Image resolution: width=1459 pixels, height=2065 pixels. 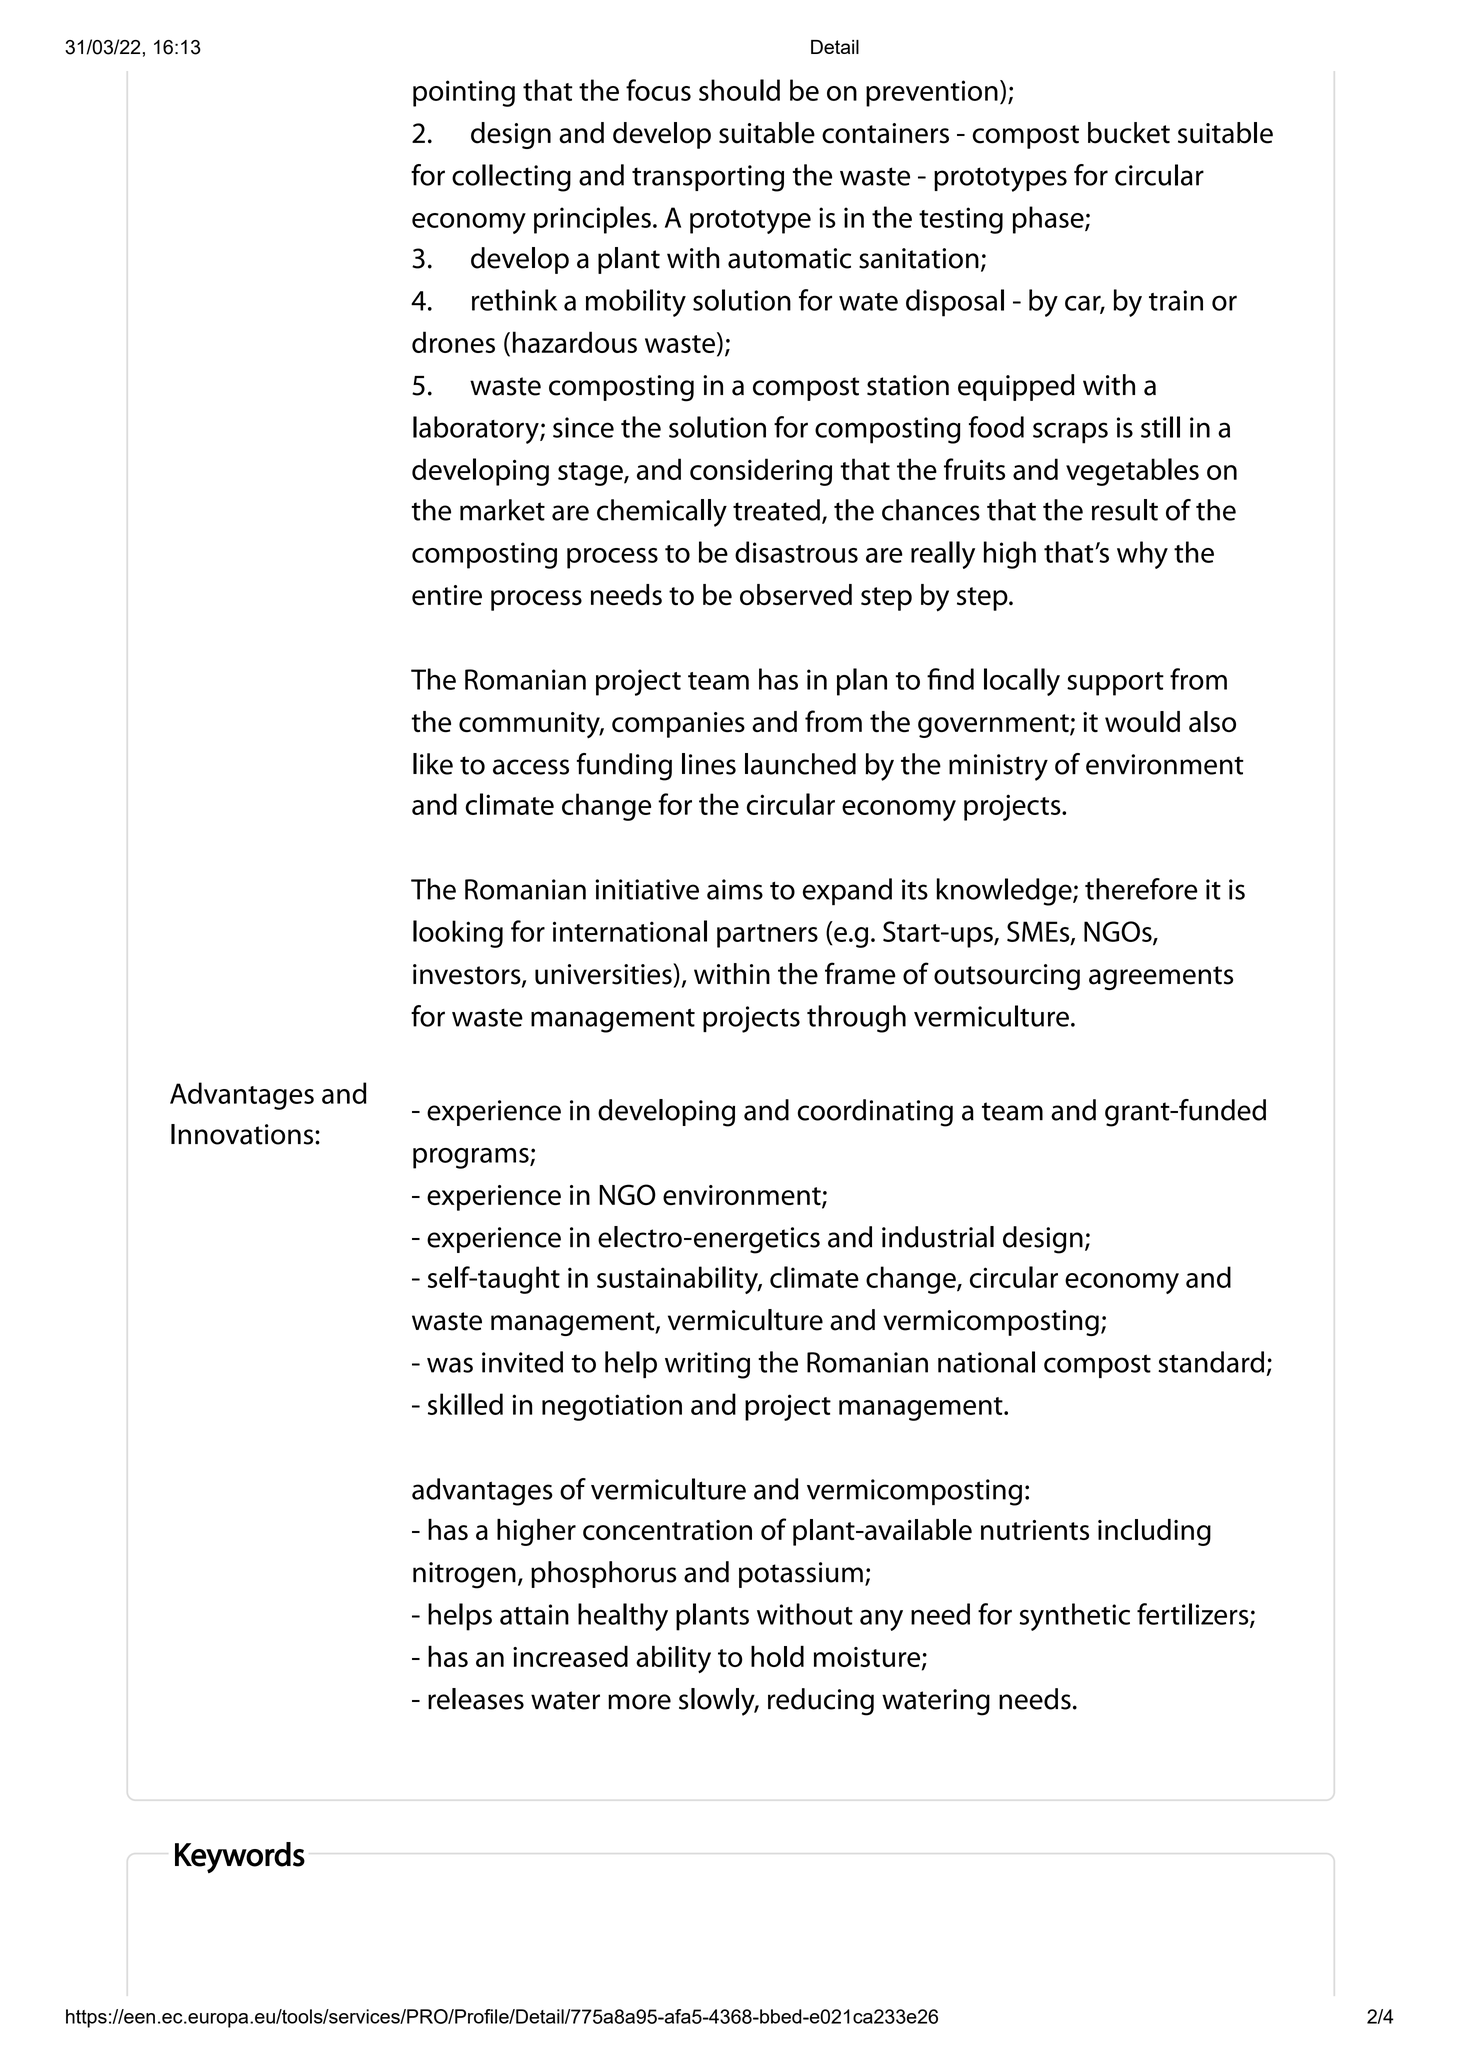 What do you see at coordinates (464, 93) in the screenshot?
I see `pointing` at bounding box center [464, 93].
